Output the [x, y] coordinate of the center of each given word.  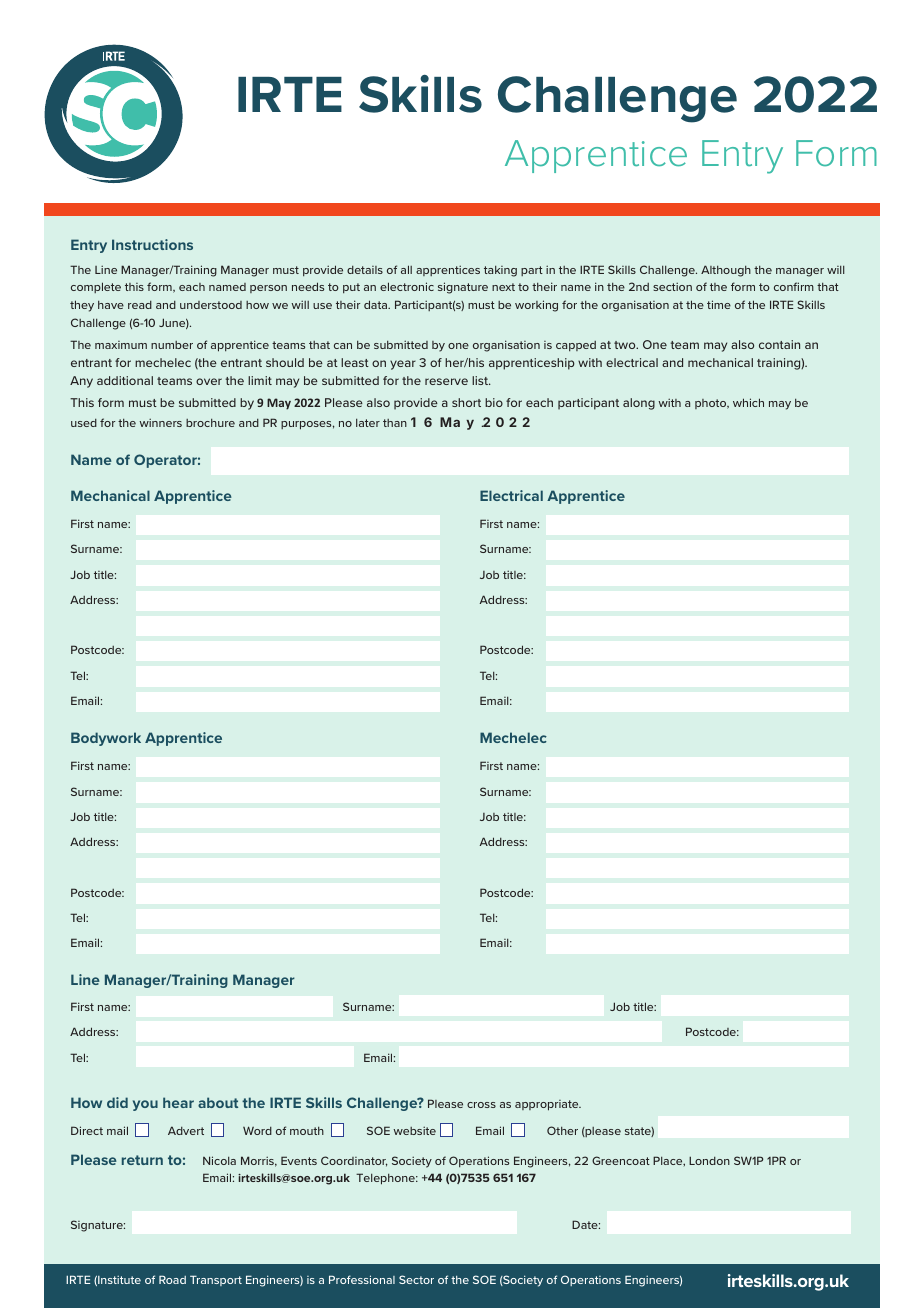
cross [481, 1105]
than [395, 423]
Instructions [152, 244]
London [709, 1160]
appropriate [548, 1105]
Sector [416, 1279]
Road [172, 1279]
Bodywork [106, 739]
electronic [407, 286]
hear [178, 1102]
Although [726, 271]
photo [712, 404]
